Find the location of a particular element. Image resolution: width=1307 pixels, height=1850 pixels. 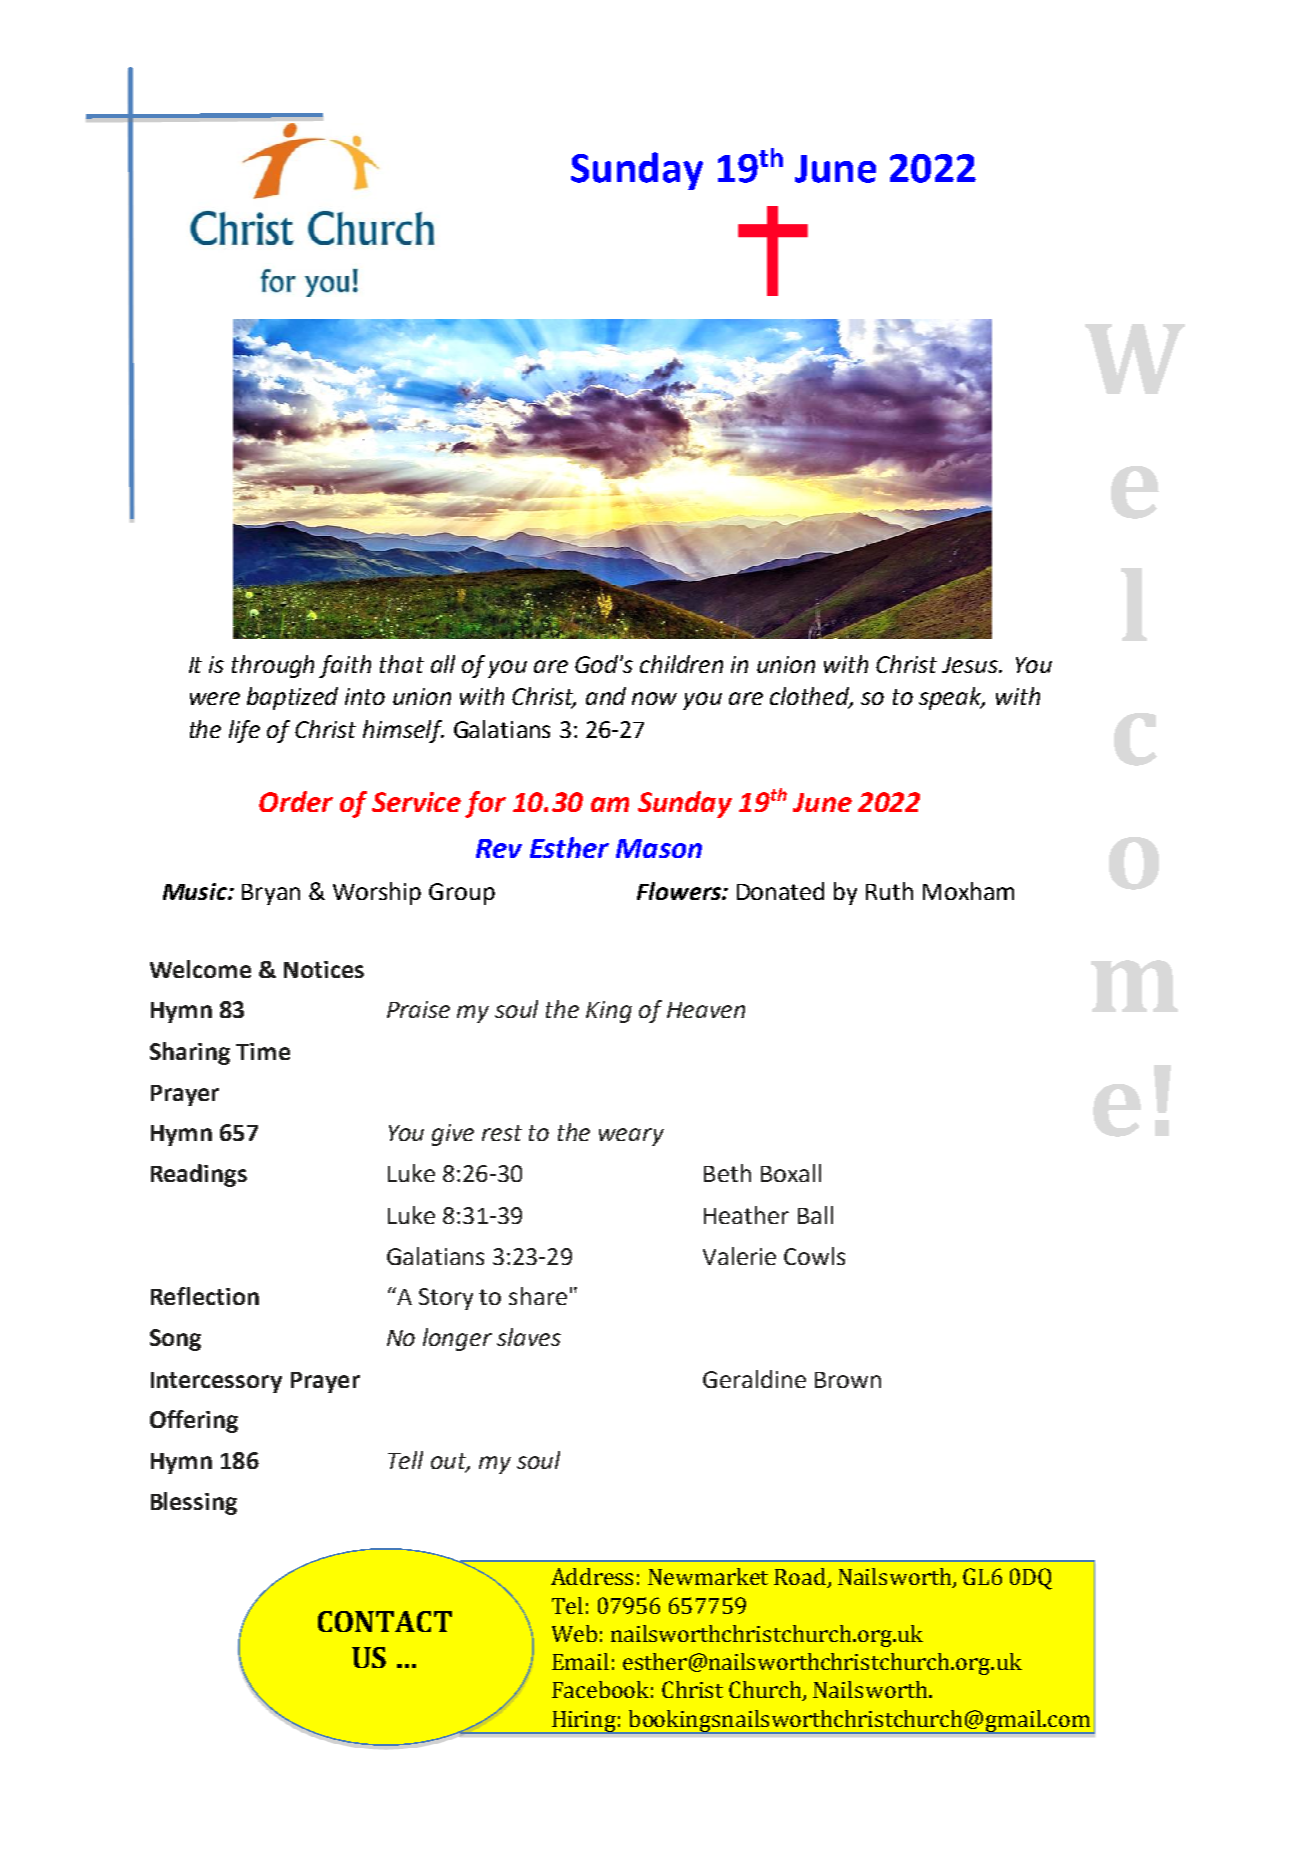

Ruth is located at coordinates (889, 891).
